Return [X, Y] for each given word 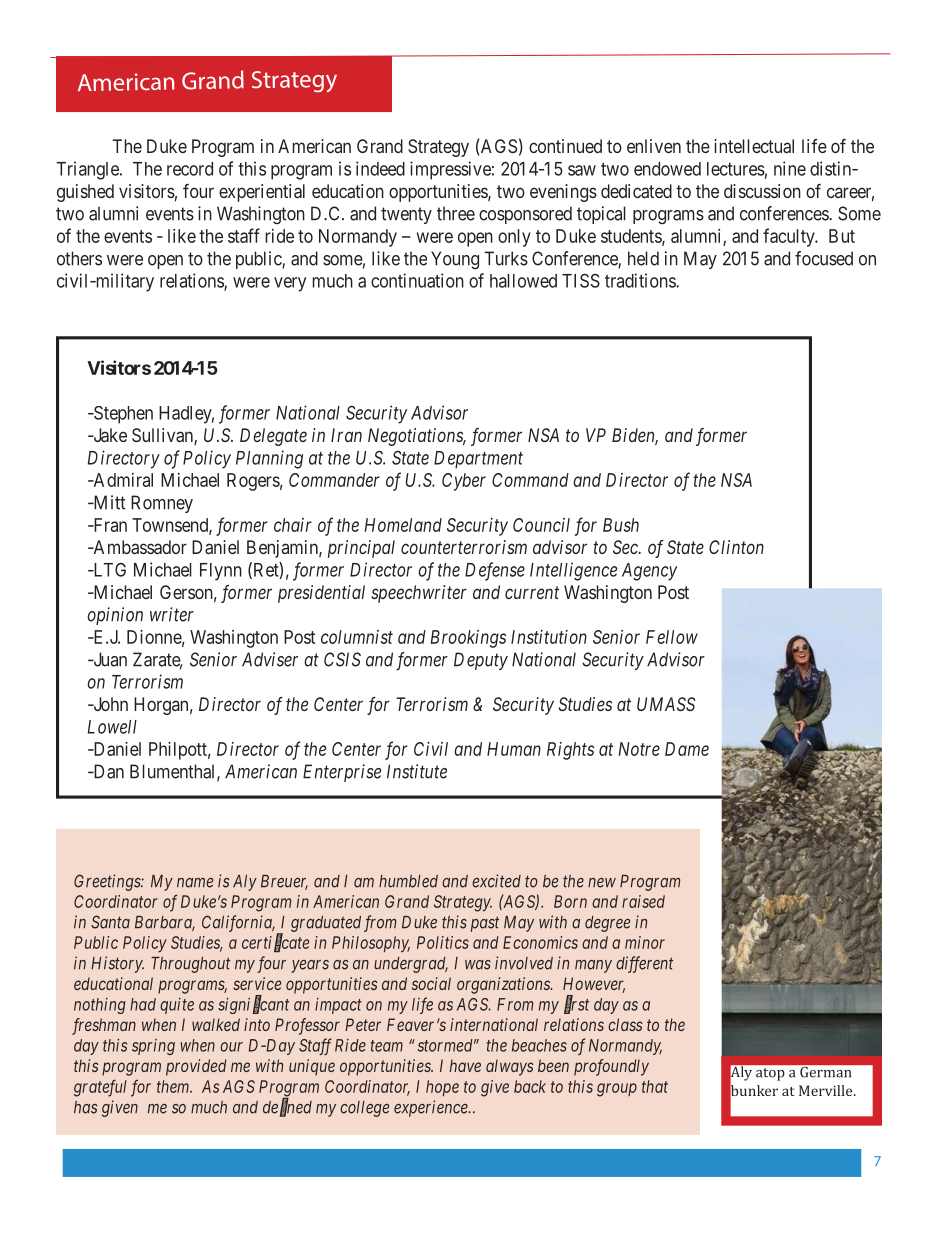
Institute [417, 771]
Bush [621, 525]
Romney [162, 504]
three [456, 213]
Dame [687, 749]
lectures [736, 169]
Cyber [464, 482]
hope [442, 1088]
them [174, 1086]
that [655, 1086]
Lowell [112, 727]
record [190, 169]
